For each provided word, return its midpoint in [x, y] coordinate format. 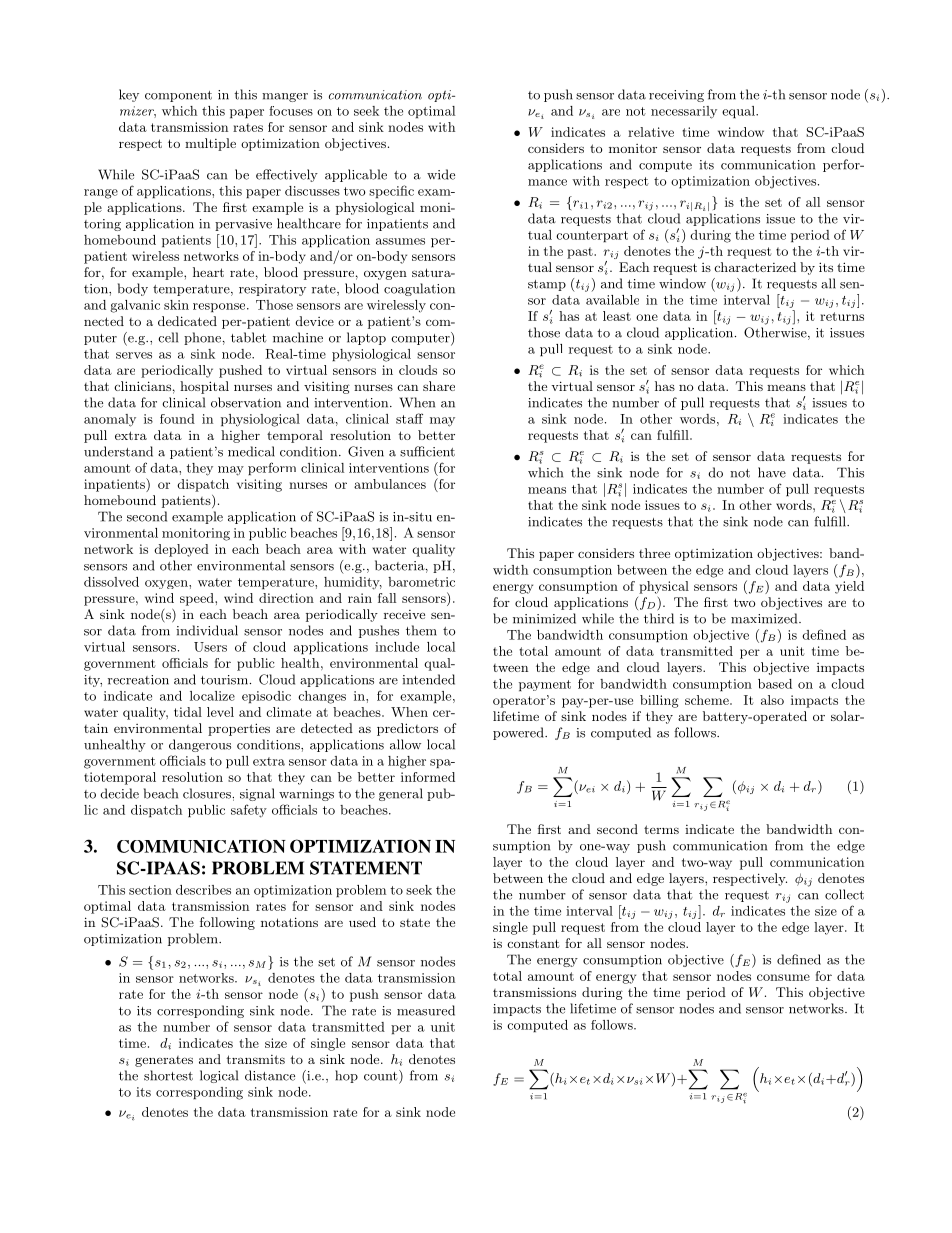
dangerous [200, 745]
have [772, 472]
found [177, 419]
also [772, 700]
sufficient [427, 451]
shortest [168, 1075]
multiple [210, 144]
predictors [407, 729]
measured [426, 1010]
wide [441, 174]
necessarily [684, 112]
